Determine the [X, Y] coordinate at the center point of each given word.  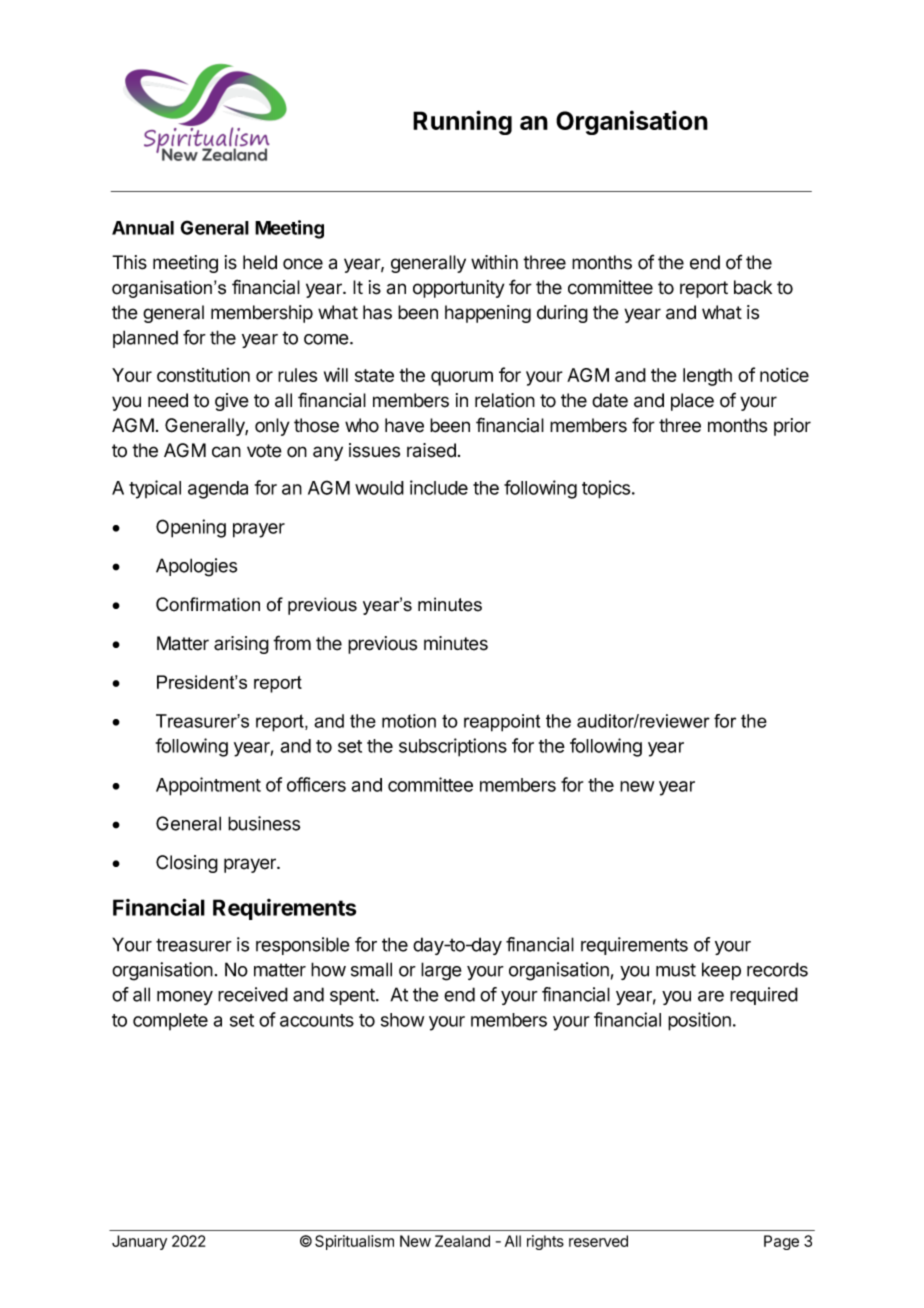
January [139, 1242]
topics [606, 489]
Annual [143, 228]
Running [462, 122]
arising [241, 645]
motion [409, 721]
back [753, 287]
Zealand [462, 1241]
